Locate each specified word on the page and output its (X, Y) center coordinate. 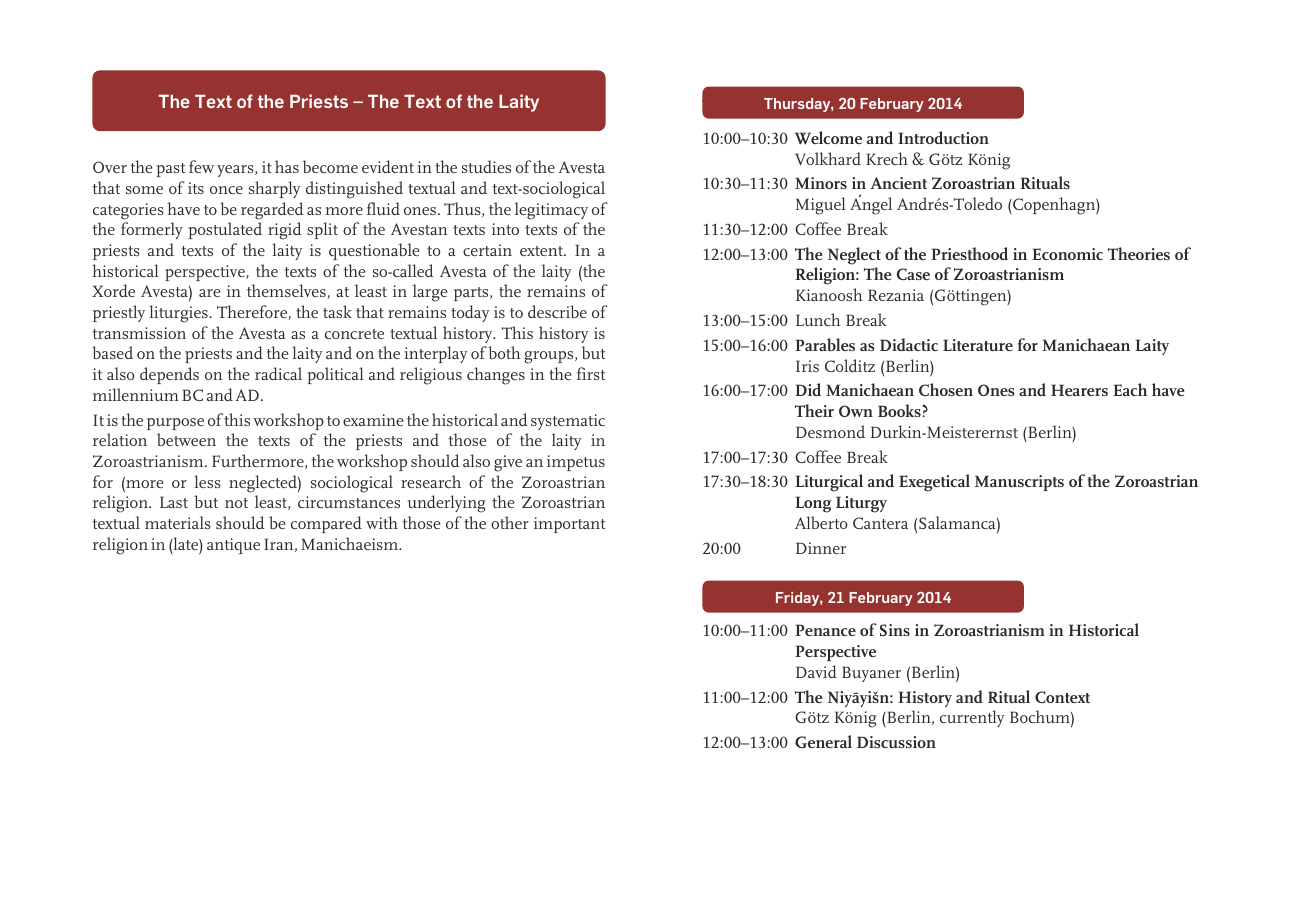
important (569, 525)
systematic (568, 422)
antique (233, 546)
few (201, 166)
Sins (895, 630)
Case (913, 274)
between (186, 439)
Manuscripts (1019, 483)
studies (486, 166)
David (816, 671)
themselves (287, 291)
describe (557, 311)
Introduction (943, 137)
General (823, 741)
